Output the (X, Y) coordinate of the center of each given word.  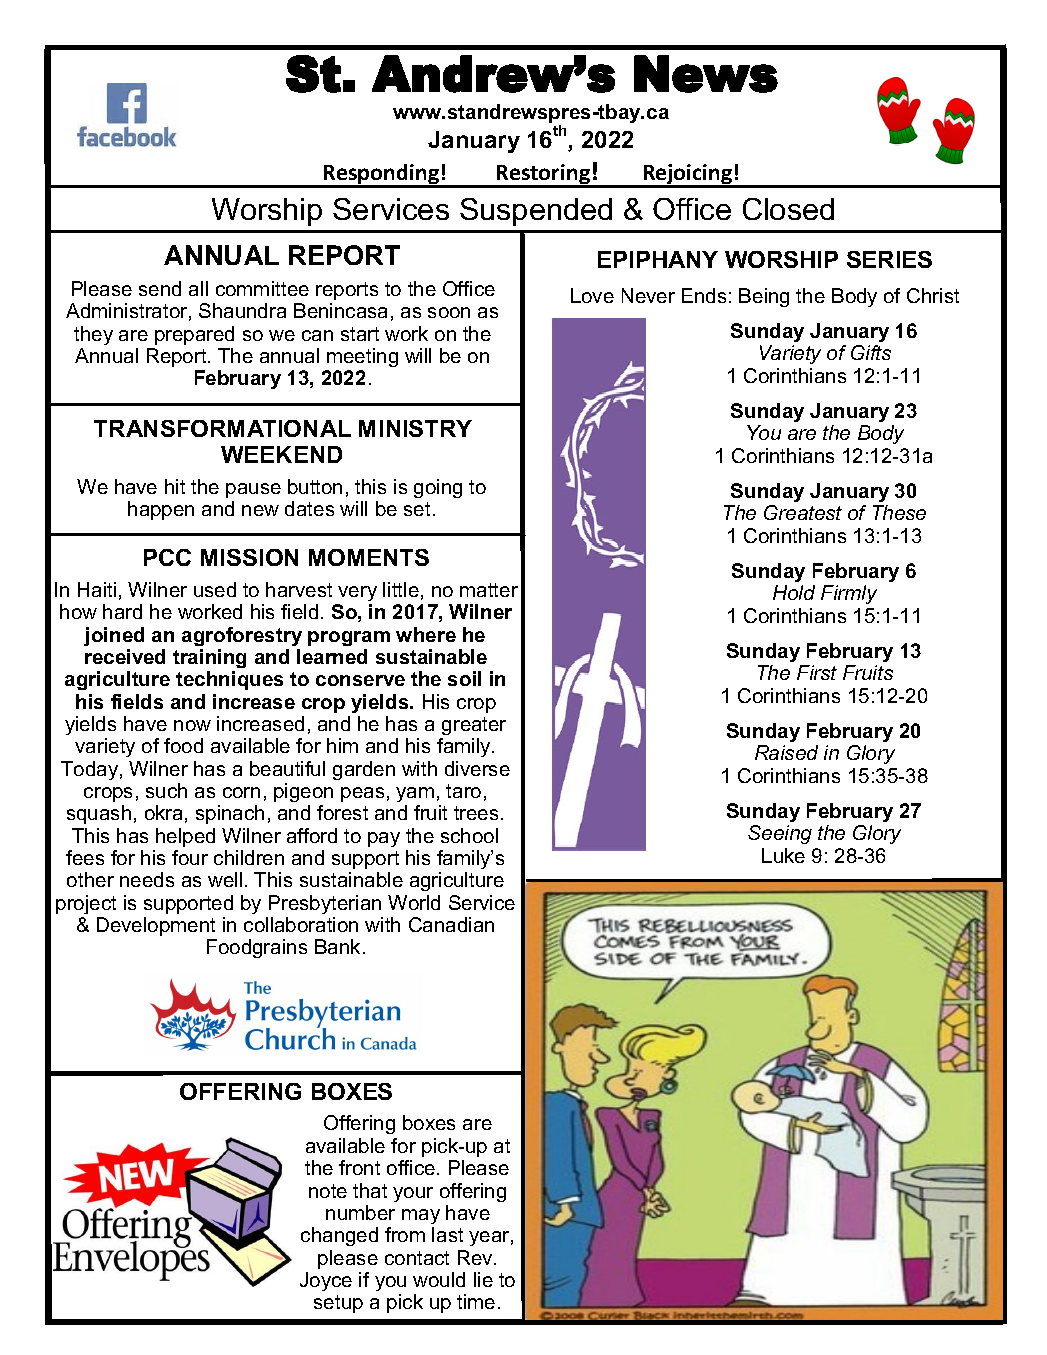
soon (449, 312)
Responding (382, 175)
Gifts (871, 352)
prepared (194, 335)
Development (156, 926)
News (706, 74)
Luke (783, 855)
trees (476, 813)
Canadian (451, 924)
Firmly (849, 594)
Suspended (536, 212)
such (166, 790)
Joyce (326, 1281)
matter (489, 590)
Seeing (780, 834)
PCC (167, 557)
